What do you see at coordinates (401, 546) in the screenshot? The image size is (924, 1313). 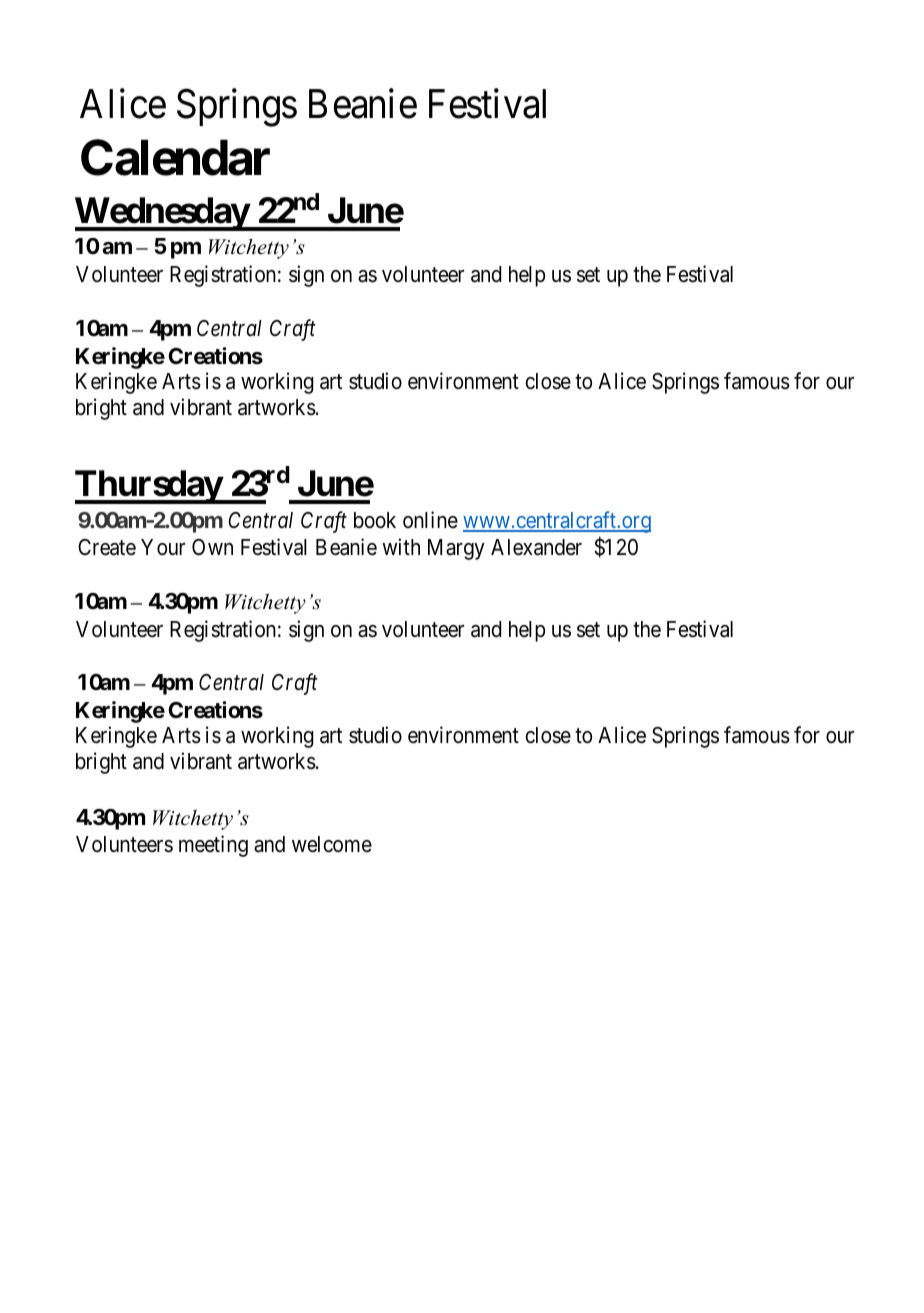 I see `with` at bounding box center [401, 546].
